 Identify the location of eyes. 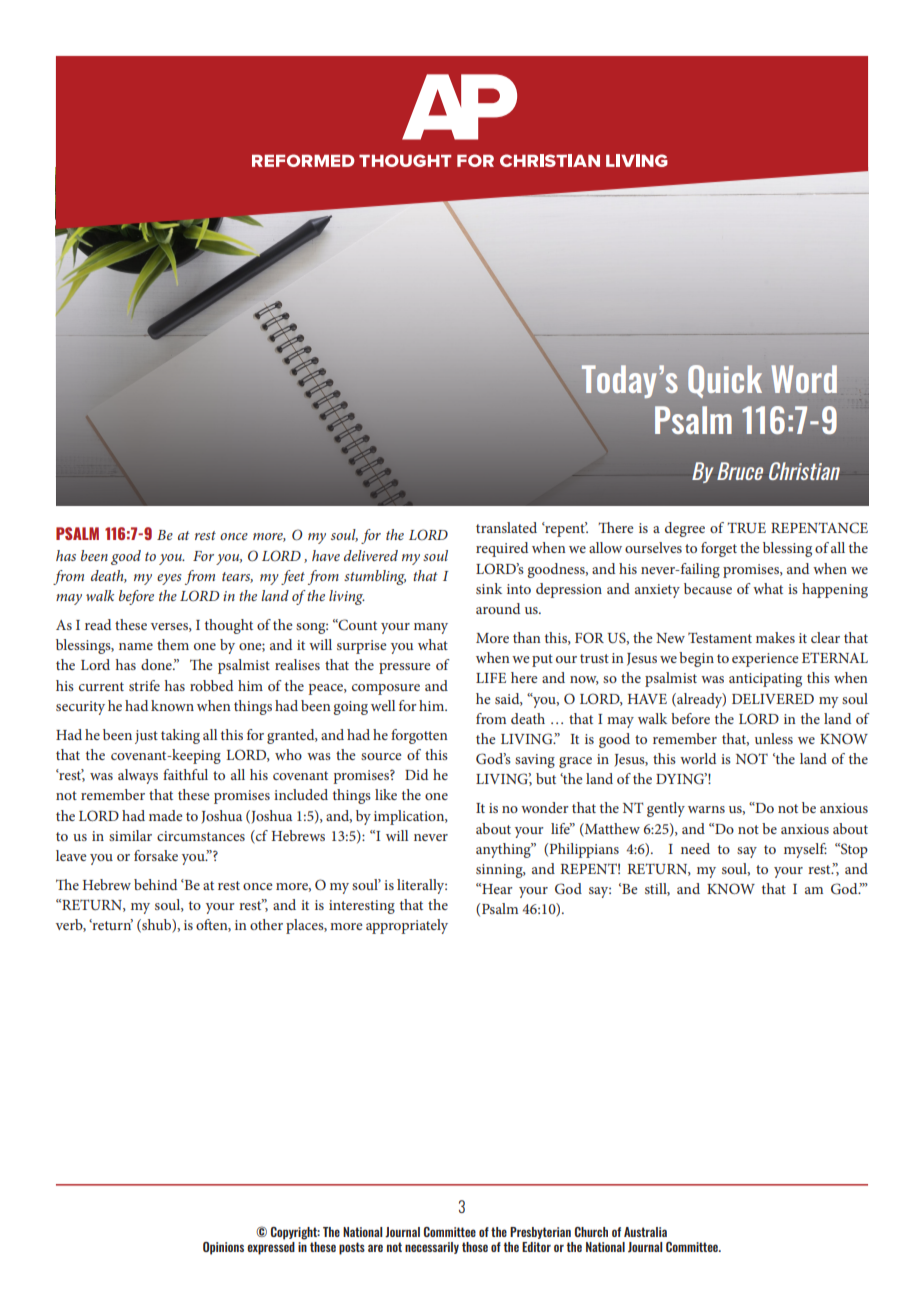
(169, 579).
